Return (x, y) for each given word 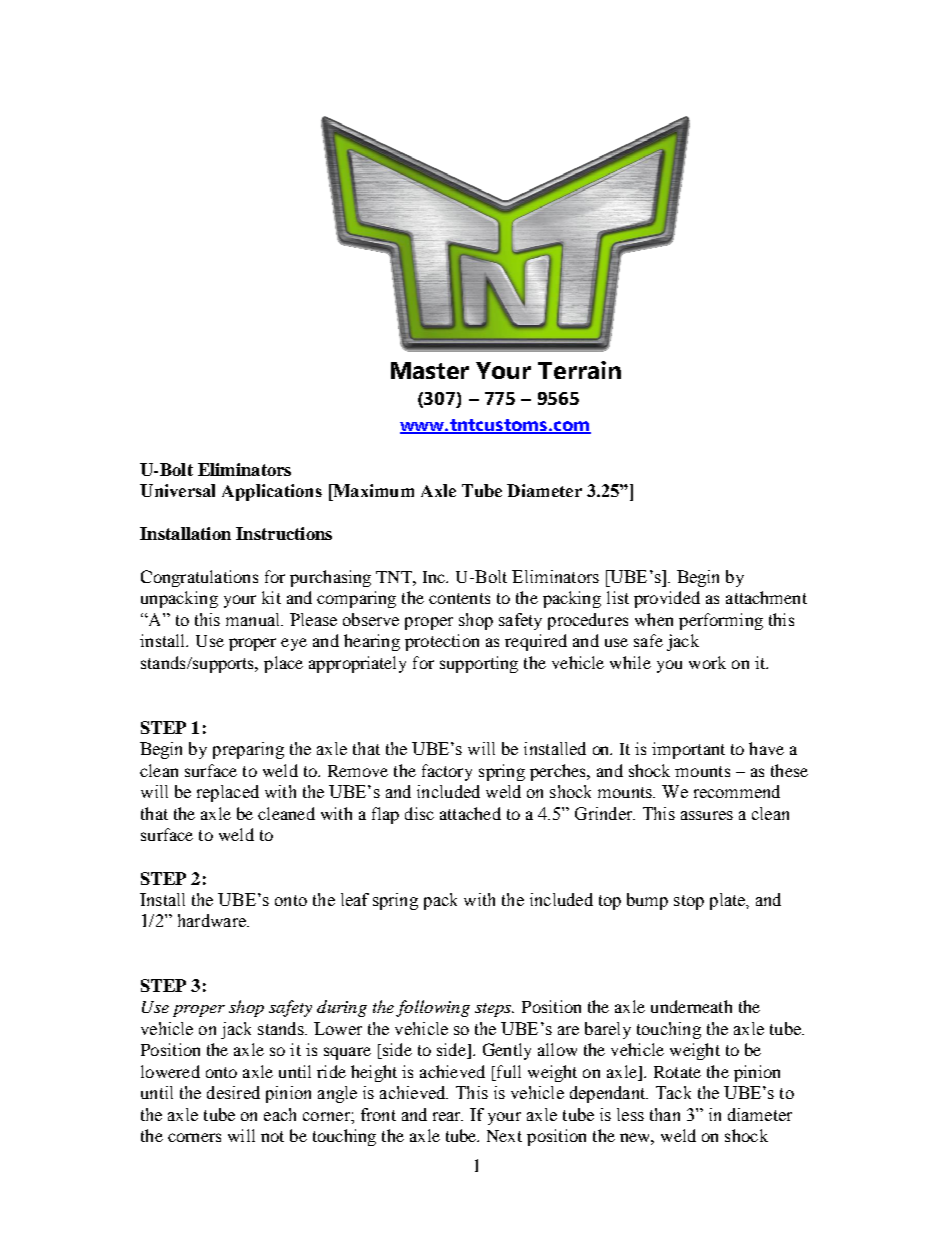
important (688, 750)
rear (448, 1116)
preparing (248, 750)
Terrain (579, 370)
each (280, 1114)
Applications (272, 492)
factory (447, 772)
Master (430, 370)
